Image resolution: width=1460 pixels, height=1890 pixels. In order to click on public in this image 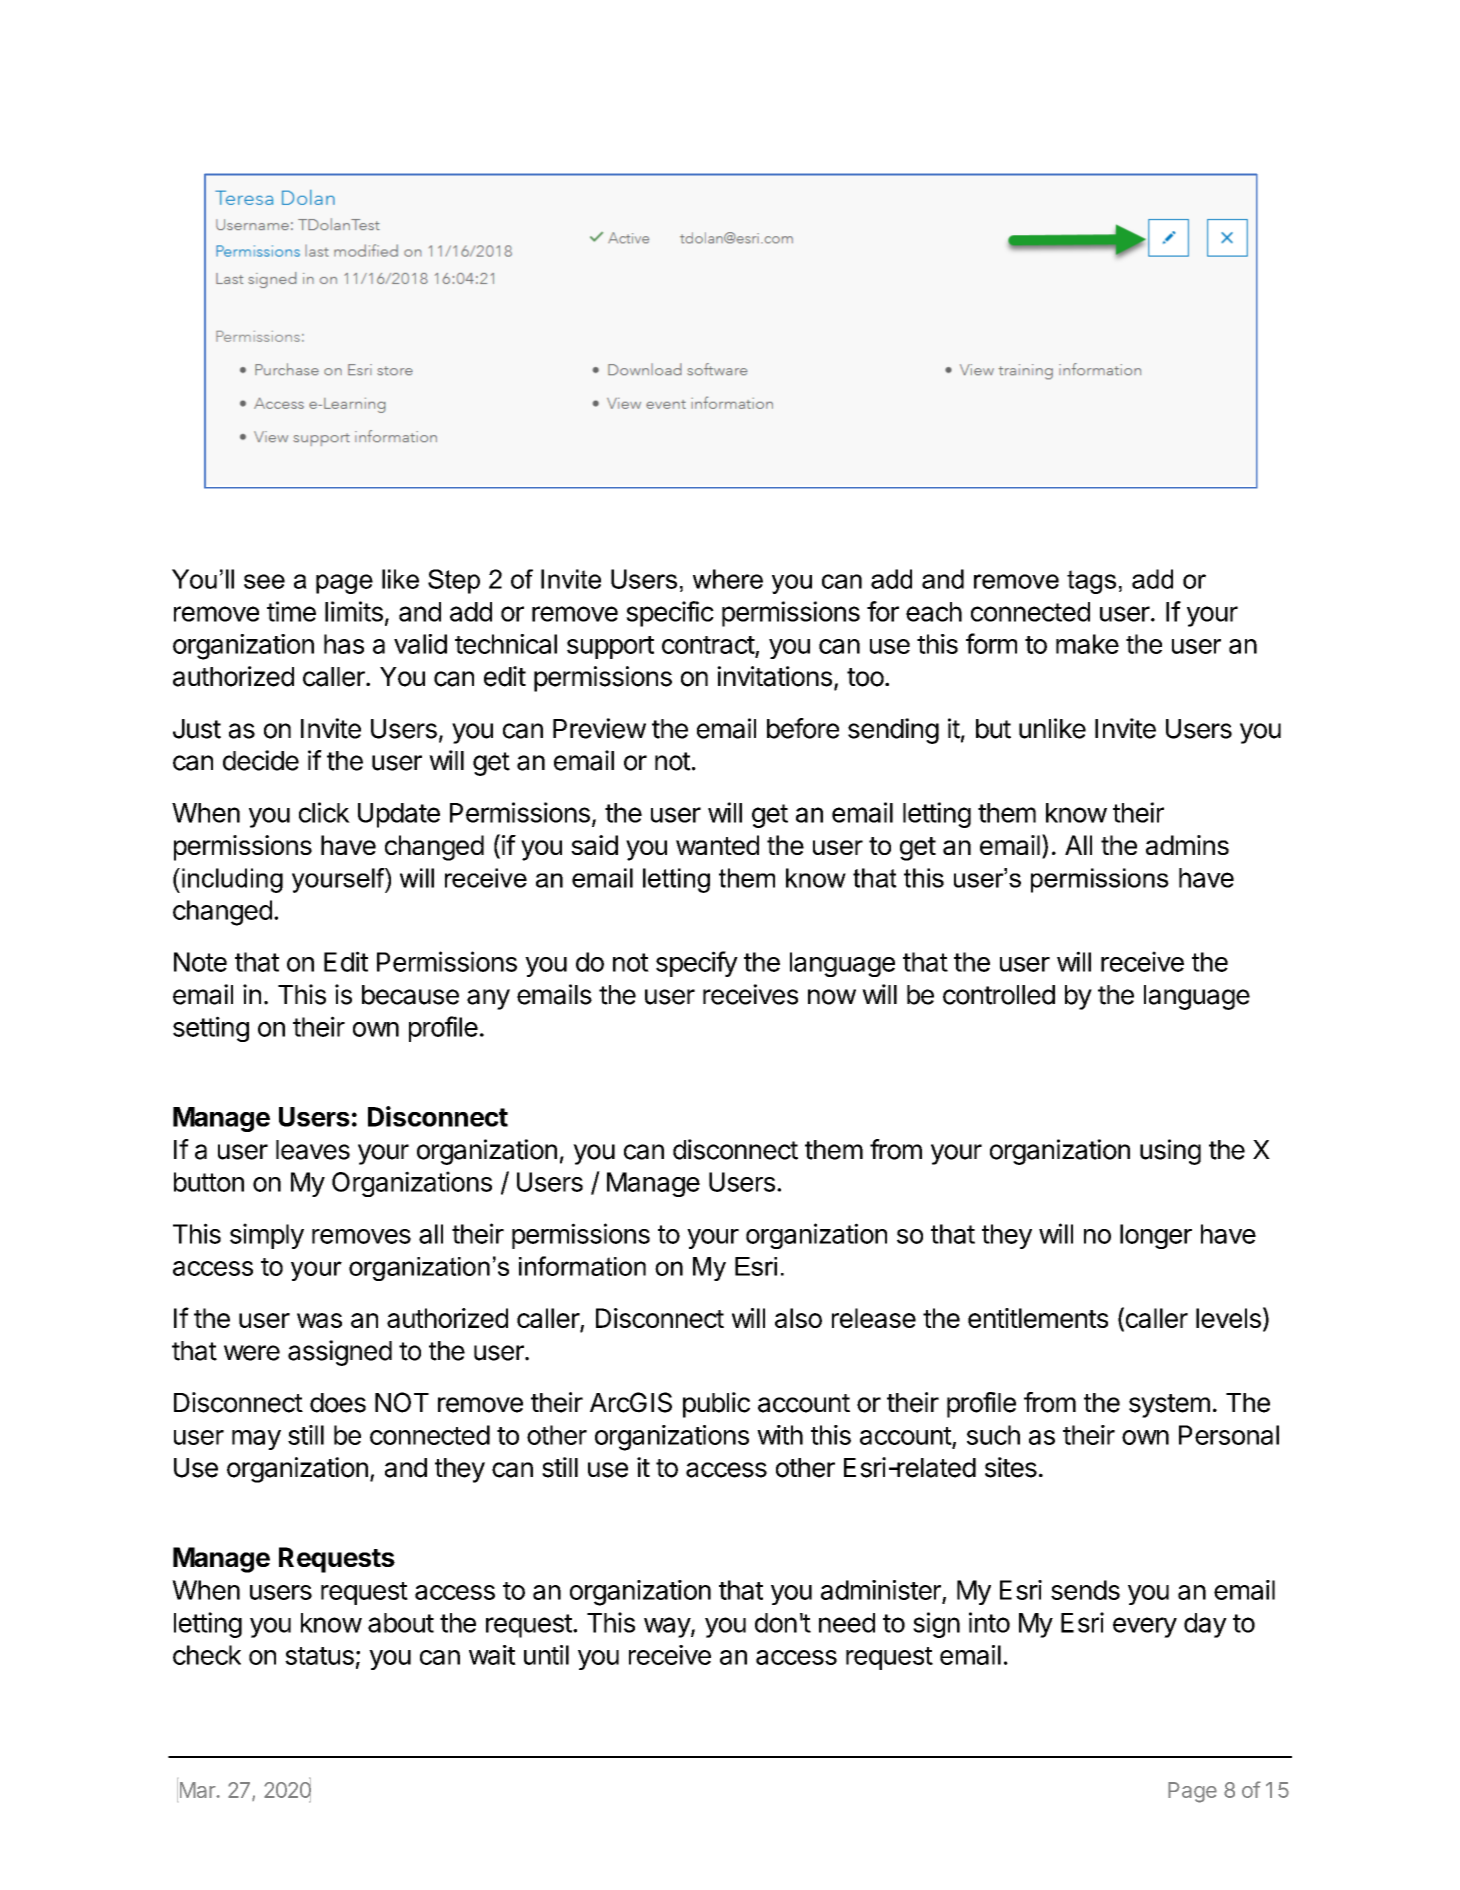, I will do `click(716, 1405)`.
